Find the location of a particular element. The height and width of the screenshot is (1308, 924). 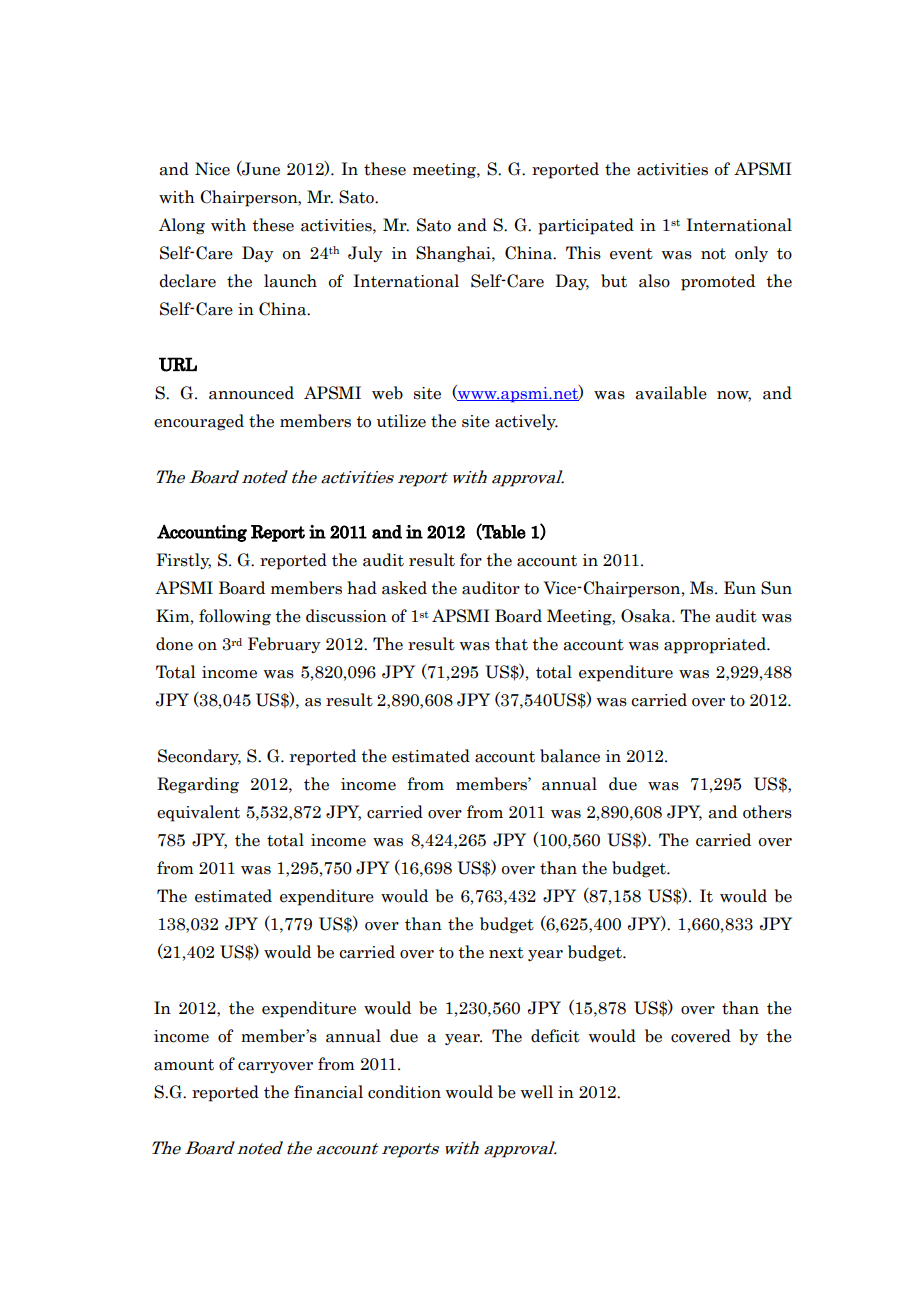

for is located at coordinates (471, 560).
